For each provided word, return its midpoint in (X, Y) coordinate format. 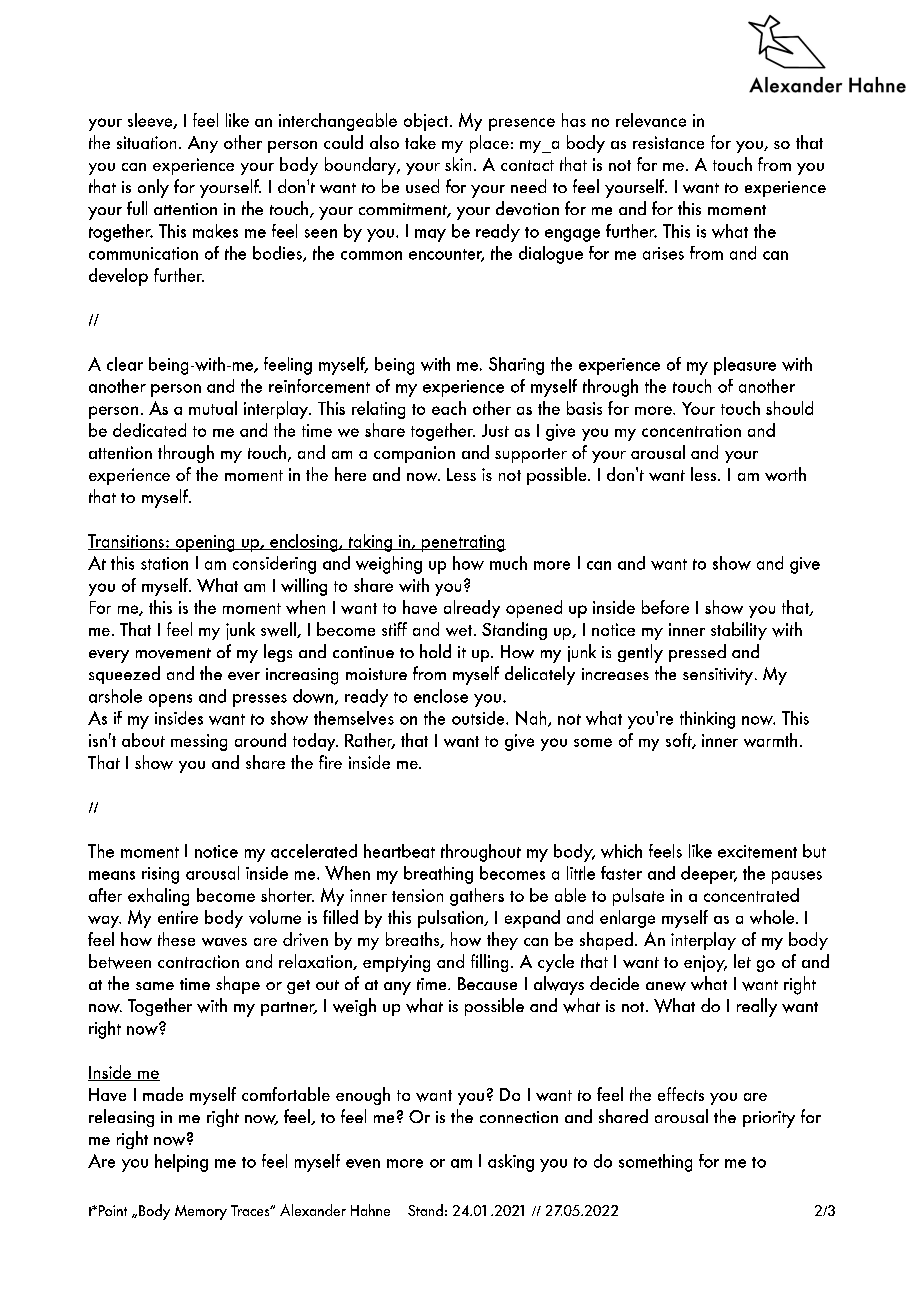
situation (146, 142)
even (363, 1163)
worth (785, 474)
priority (769, 1119)
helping (181, 1163)
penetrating (462, 543)
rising (160, 875)
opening (205, 543)
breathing (438, 875)
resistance (668, 142)
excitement (757, 851)
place (489, 144)
